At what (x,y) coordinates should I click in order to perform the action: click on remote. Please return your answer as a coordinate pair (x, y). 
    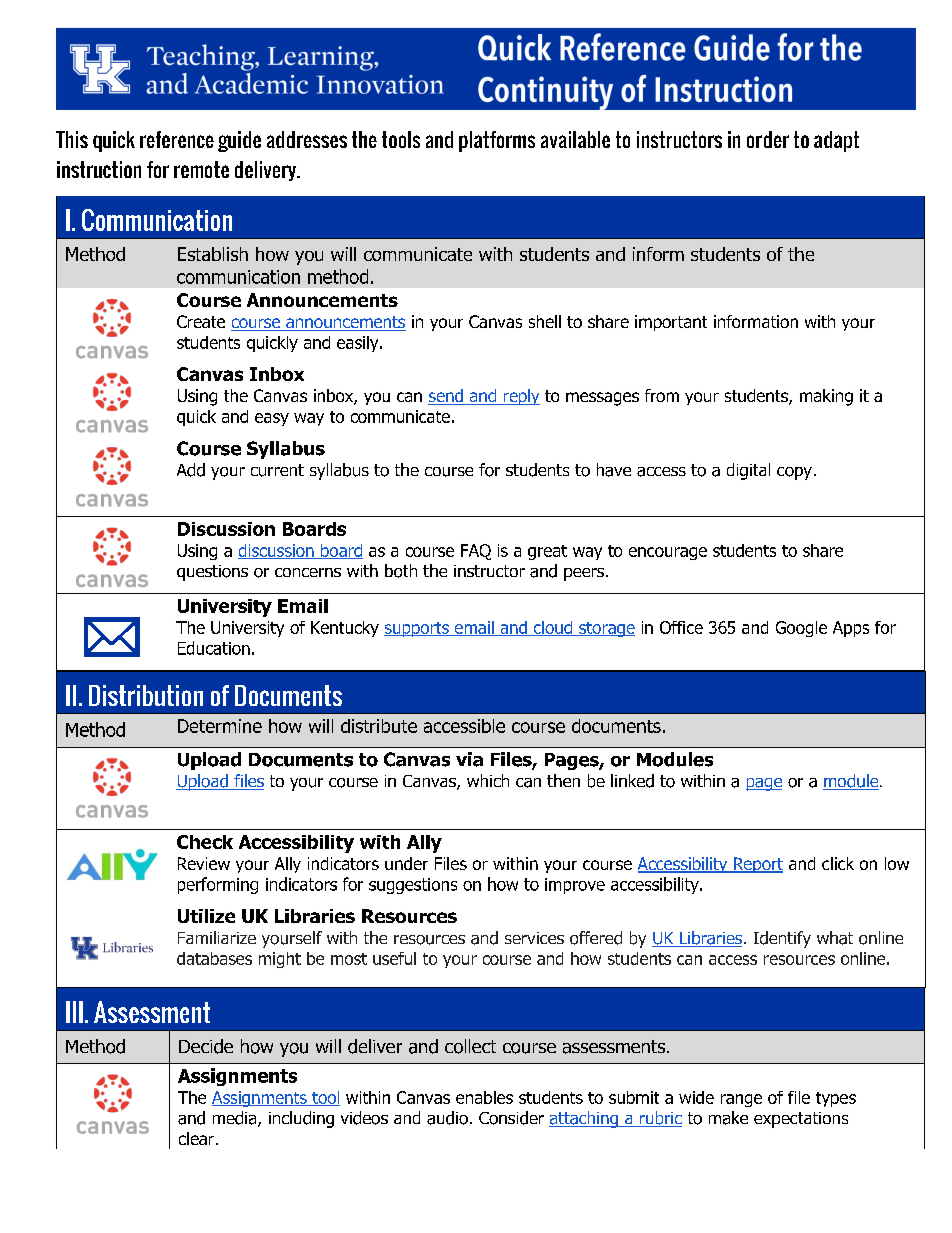
    Looking at the image, I should click on (201, 169).
